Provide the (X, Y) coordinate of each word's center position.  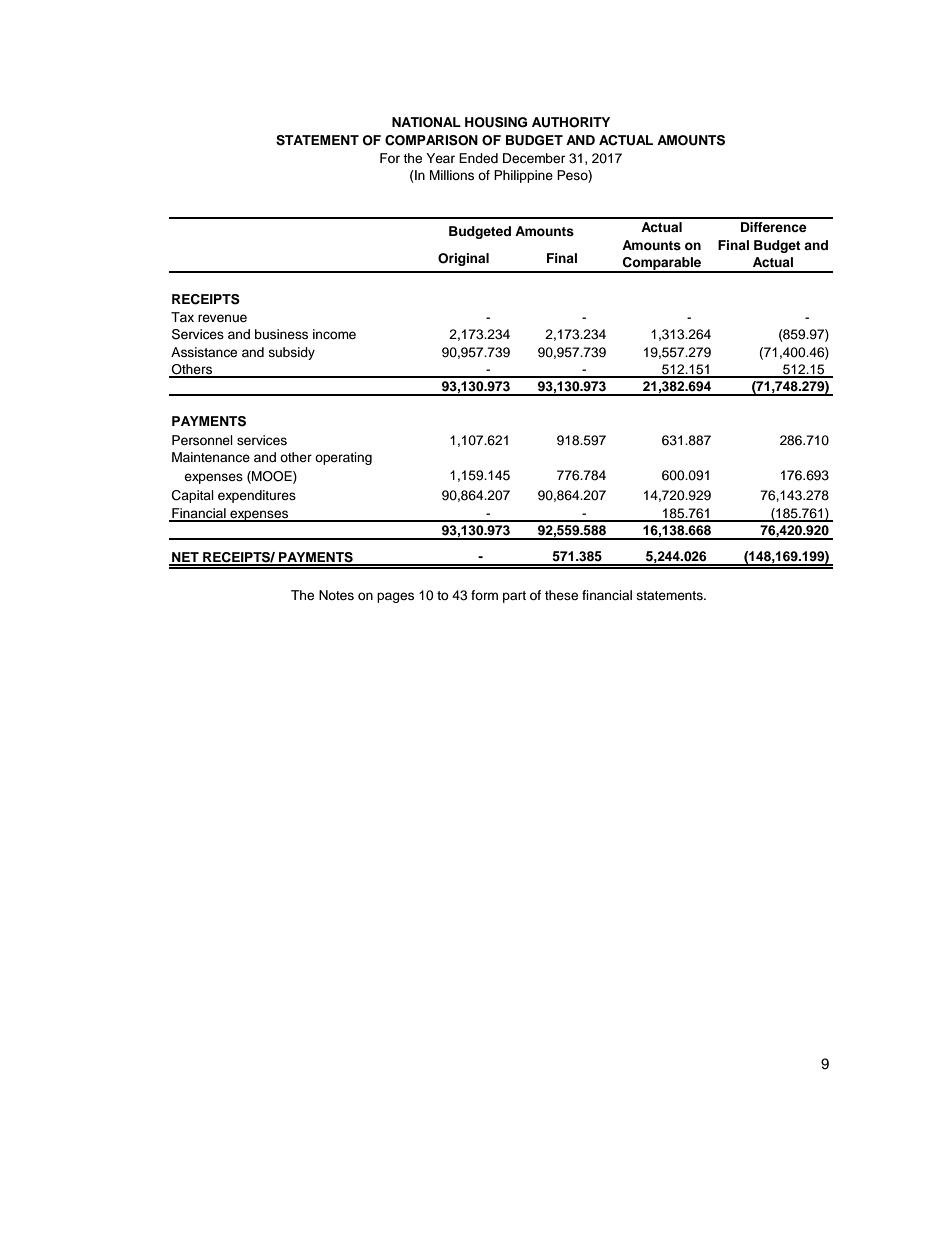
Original (463, 259)
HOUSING (496, 122)
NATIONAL (426, 122)
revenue (222, 318)
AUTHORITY (571, 122)
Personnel (202, 440)
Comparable (662, 264)
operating (343, 458)
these (561, 595)
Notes (336, 595)
